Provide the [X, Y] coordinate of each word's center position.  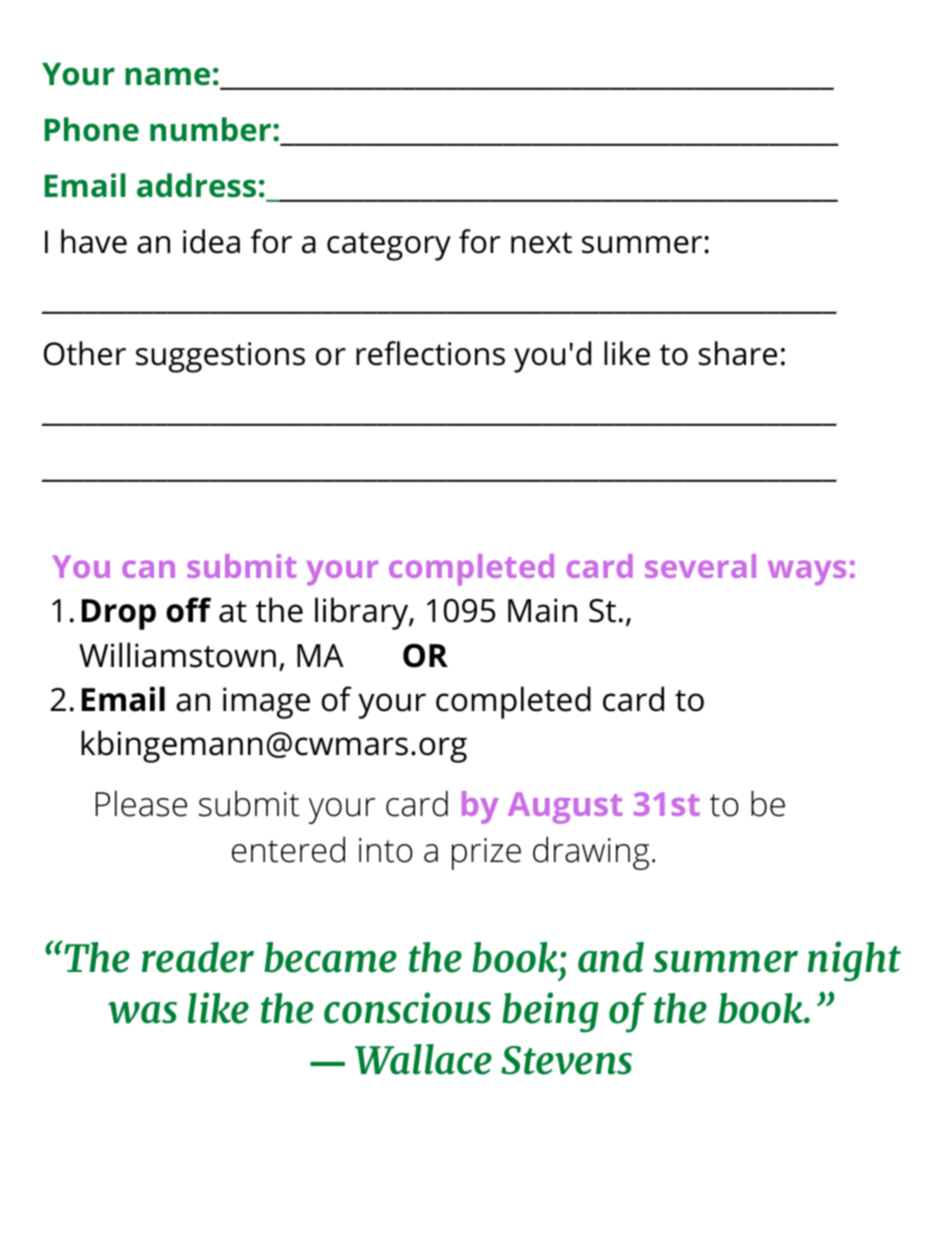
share [738, 353]
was [142, 1013]
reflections [430, 353]
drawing [591, 853]
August [565, 808]
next [541, 243]
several [700, 566]
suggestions [220, 357]
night [854, 961]
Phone [92, 129]
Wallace [423, 1059]
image [266, 703]
